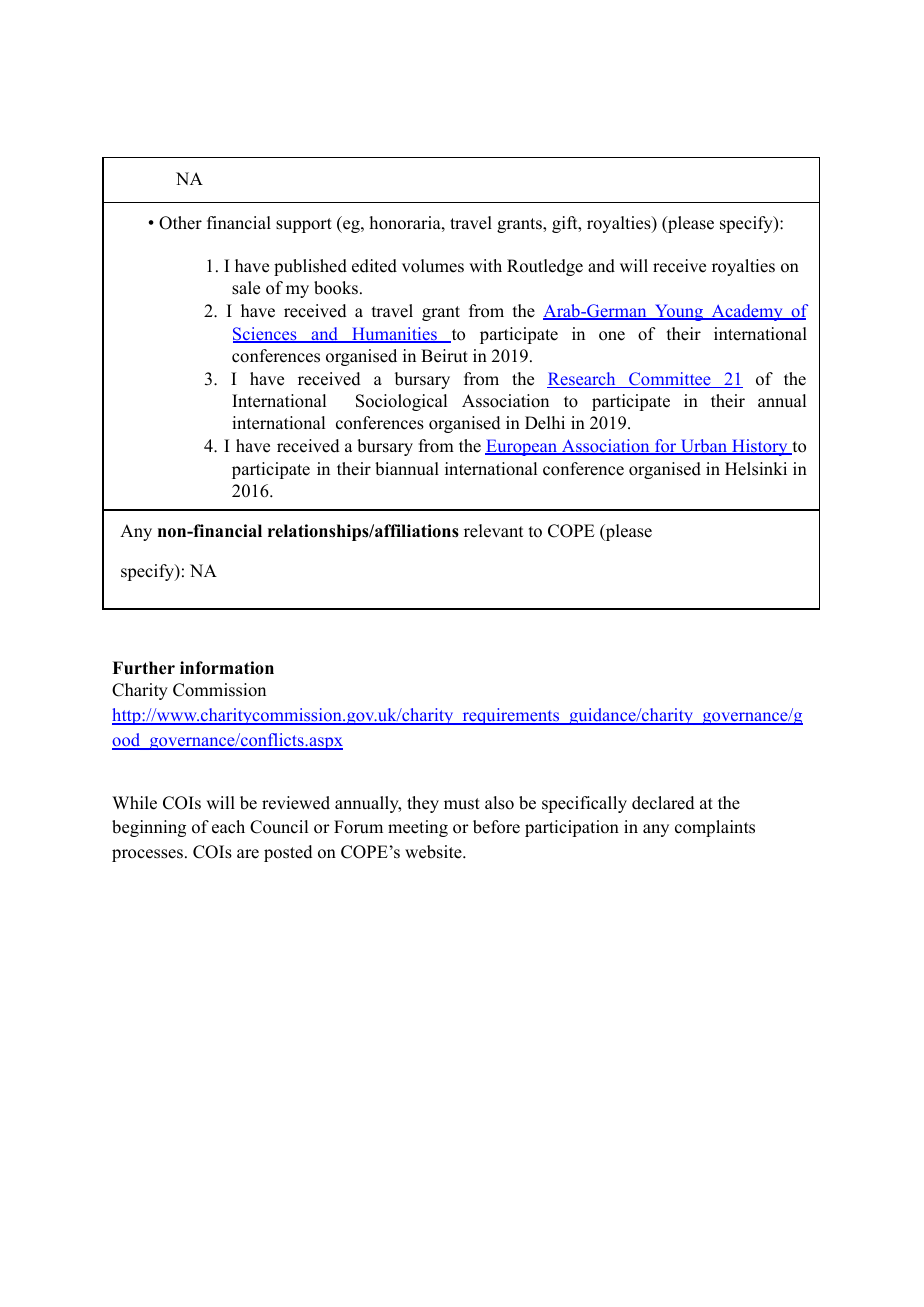  What do you see at coordinates (180, 223) in the document?
I see `Other` at bounding box center [180, 223].
